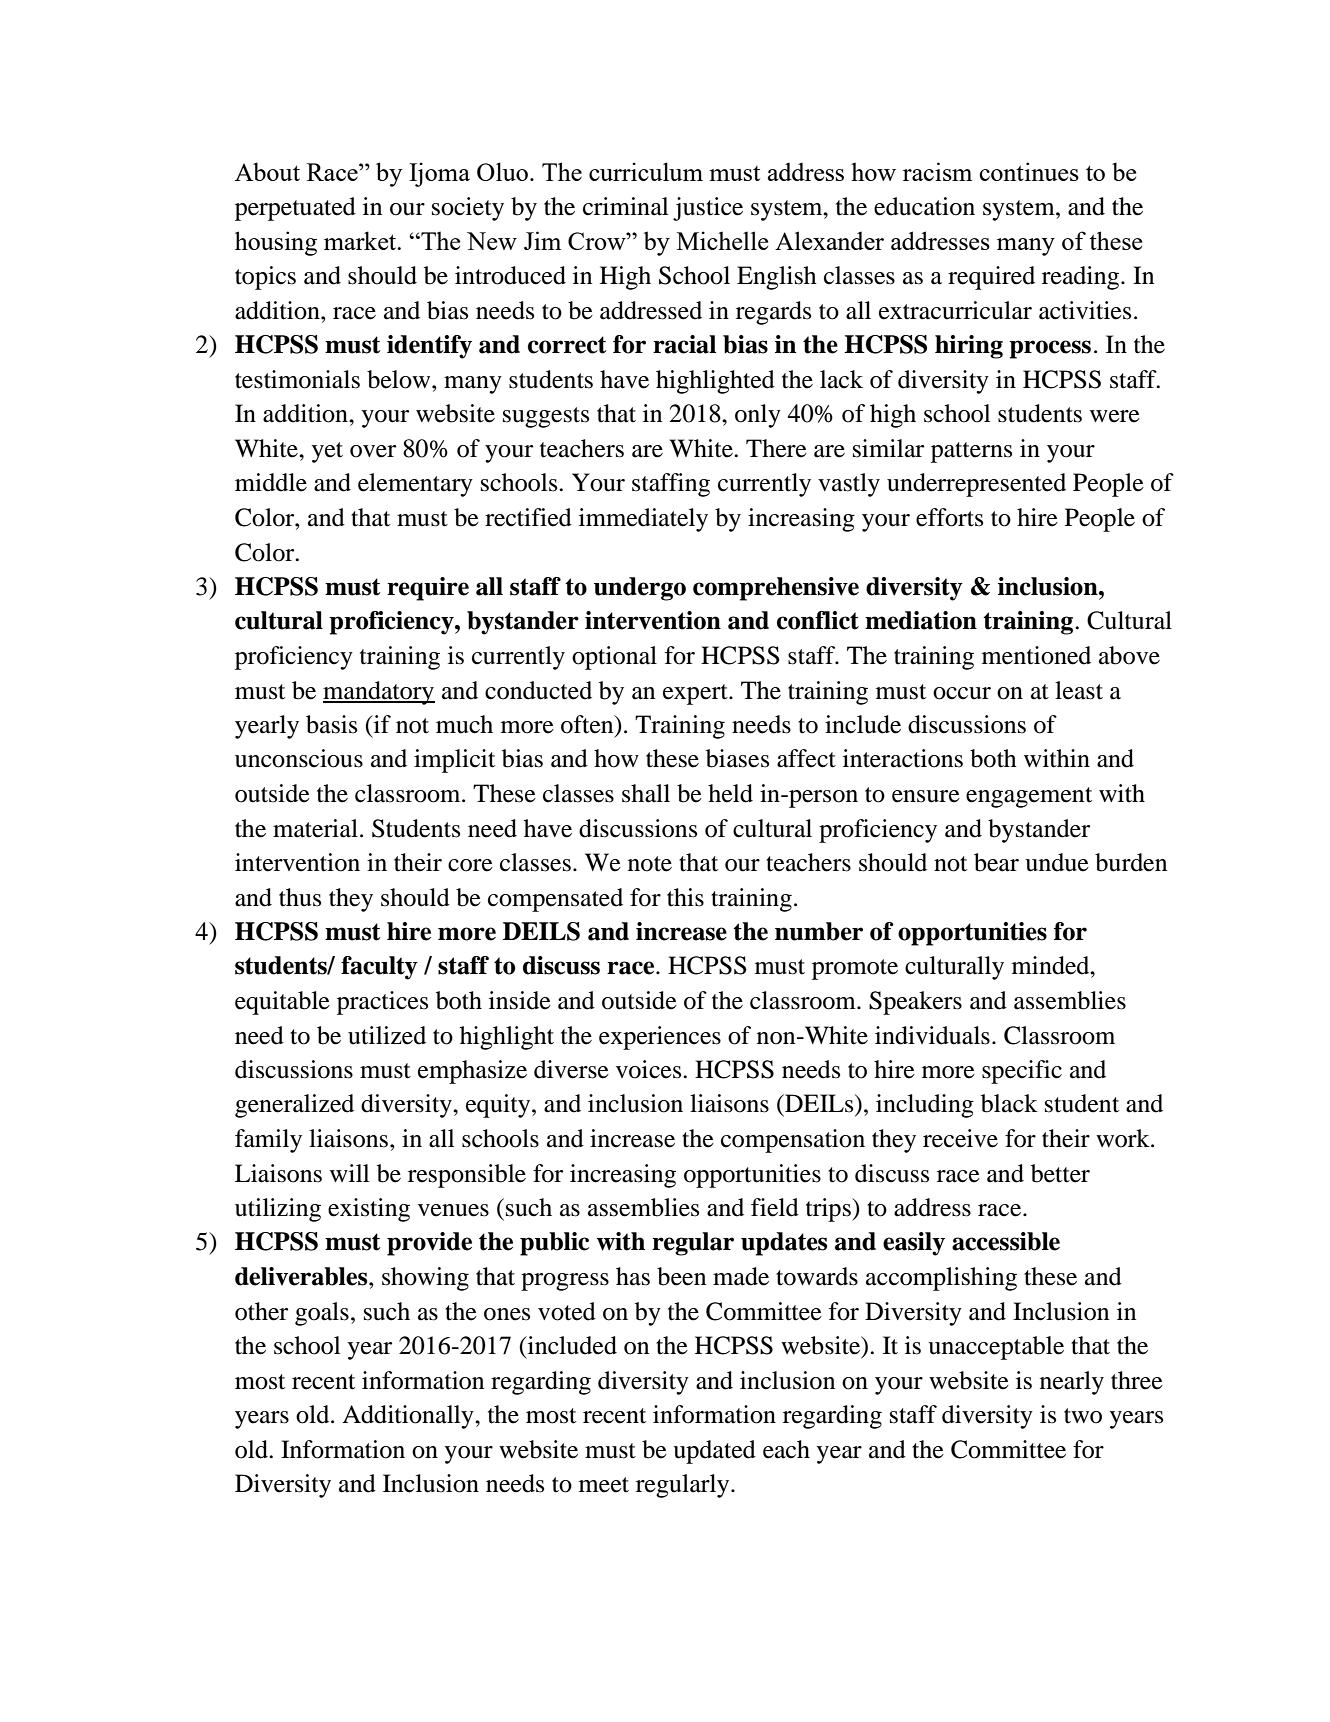  What do you see at coordinates (730, 793) in the document?
I see `held` at bounding box center [730, 793].
